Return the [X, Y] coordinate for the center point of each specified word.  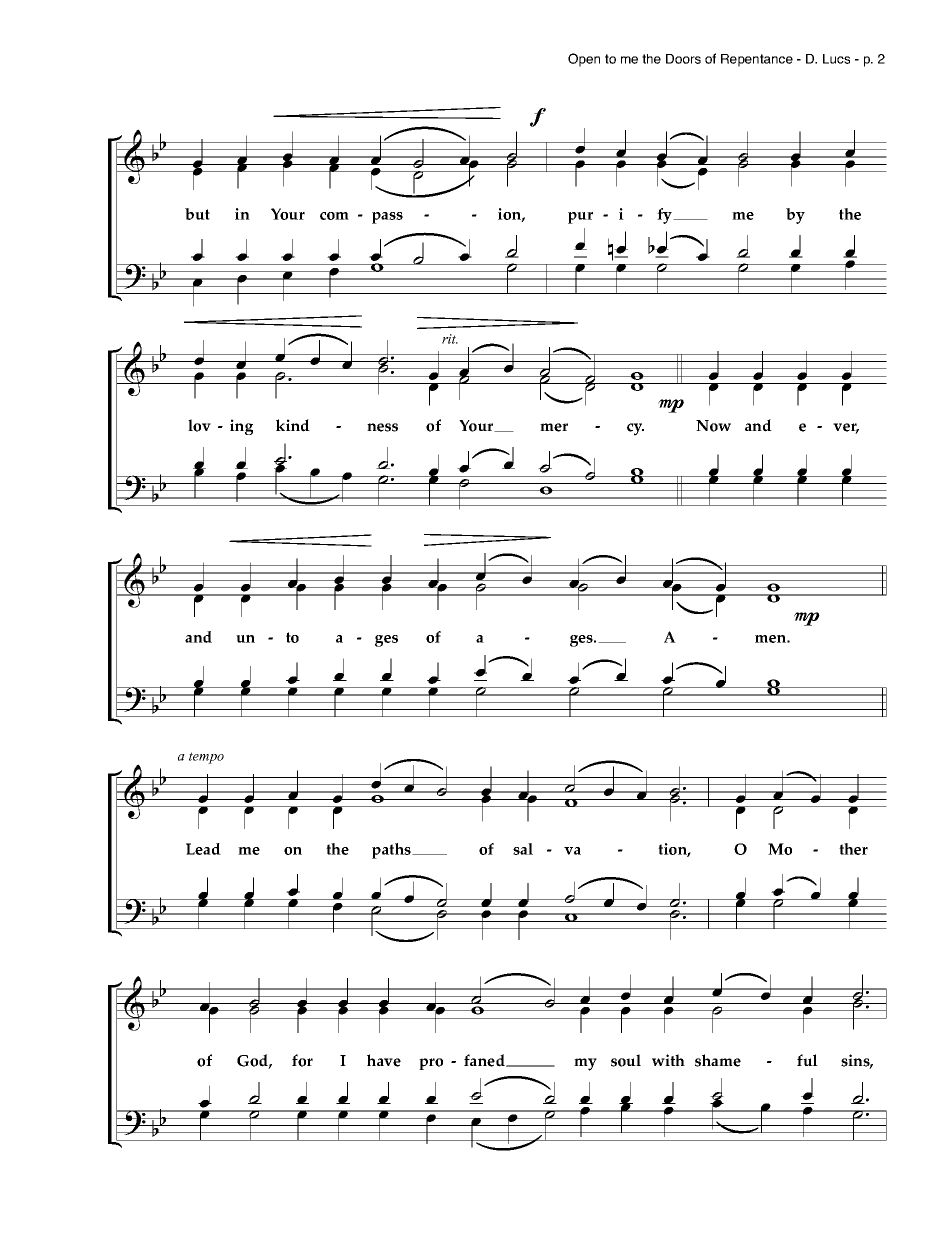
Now [713, 426]
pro [431, 1064]
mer [554, 427]
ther [853, 849]
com [334, 216]
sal [523, 849]
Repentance [757, 60]
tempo [206, 758]
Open [584, 60]
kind [293, 425]
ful [807, 1060]
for [302, 1060]
